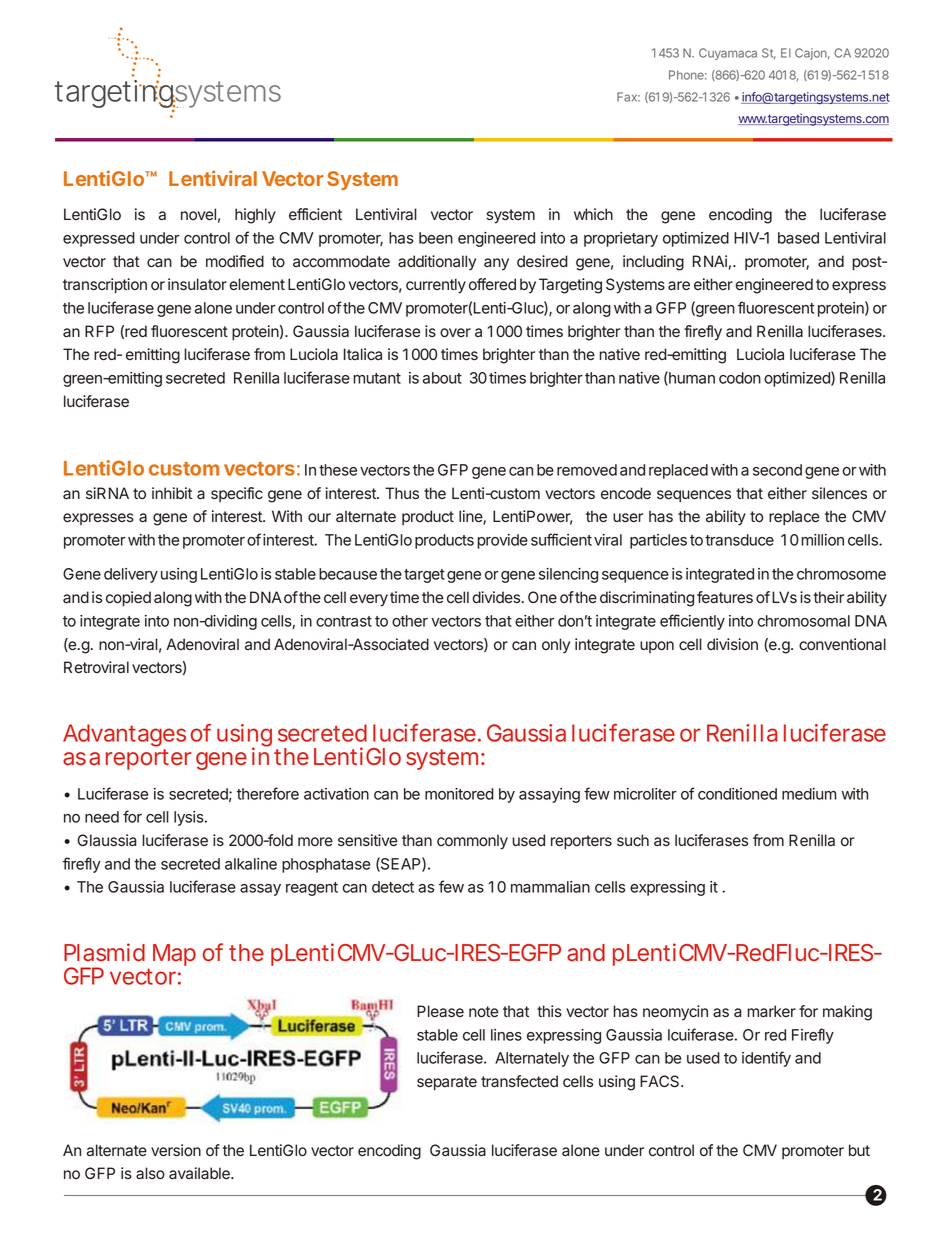 This image has height=1233, width=952. Describe the element at coordinates (198, 214) in the image. I see `novel` at that location.
